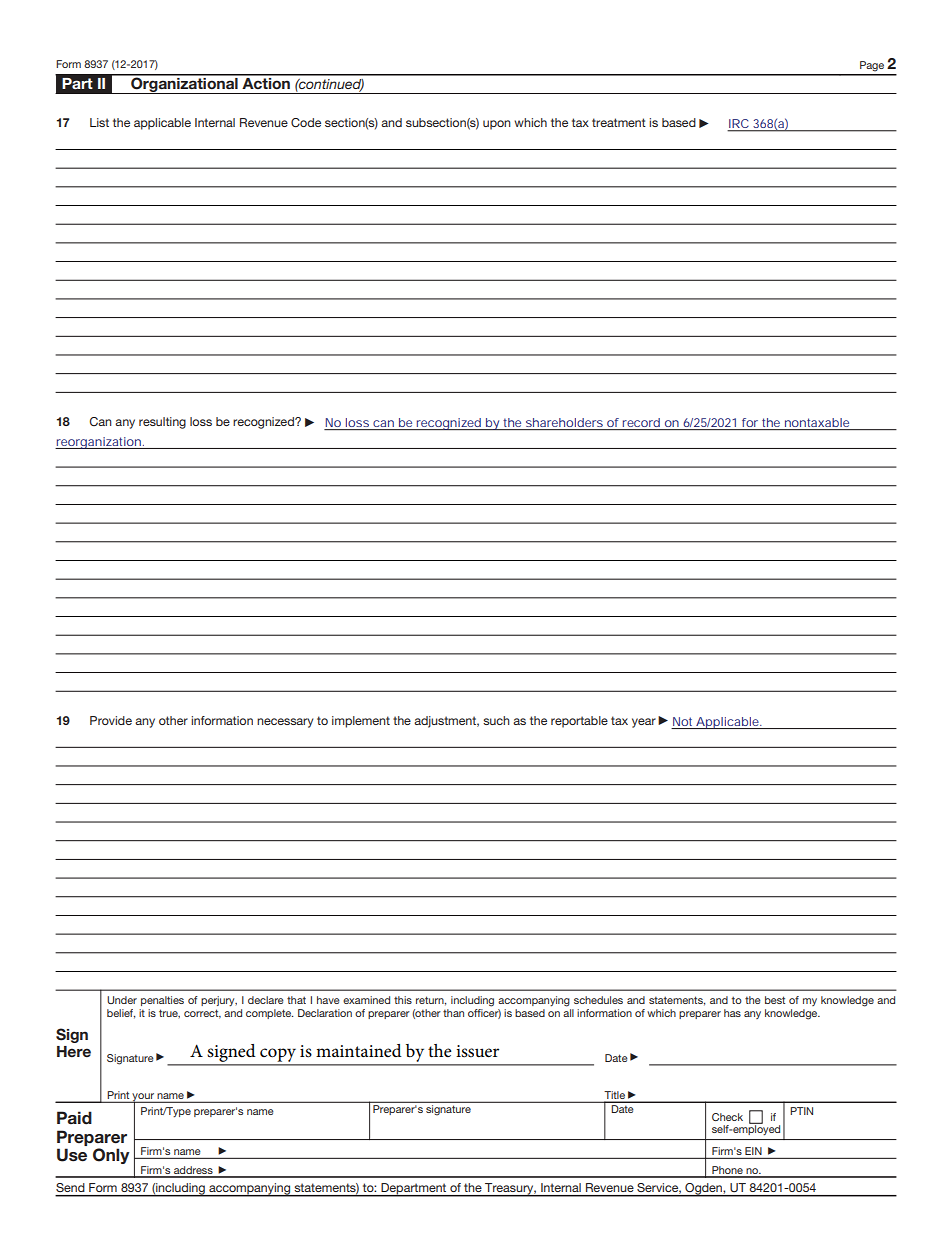 This screenshot has width=952, height=1233. What do you see at coordinates (111, 1156) in the screenshot?
I see `Only` at bounding box center [111, 1156].
